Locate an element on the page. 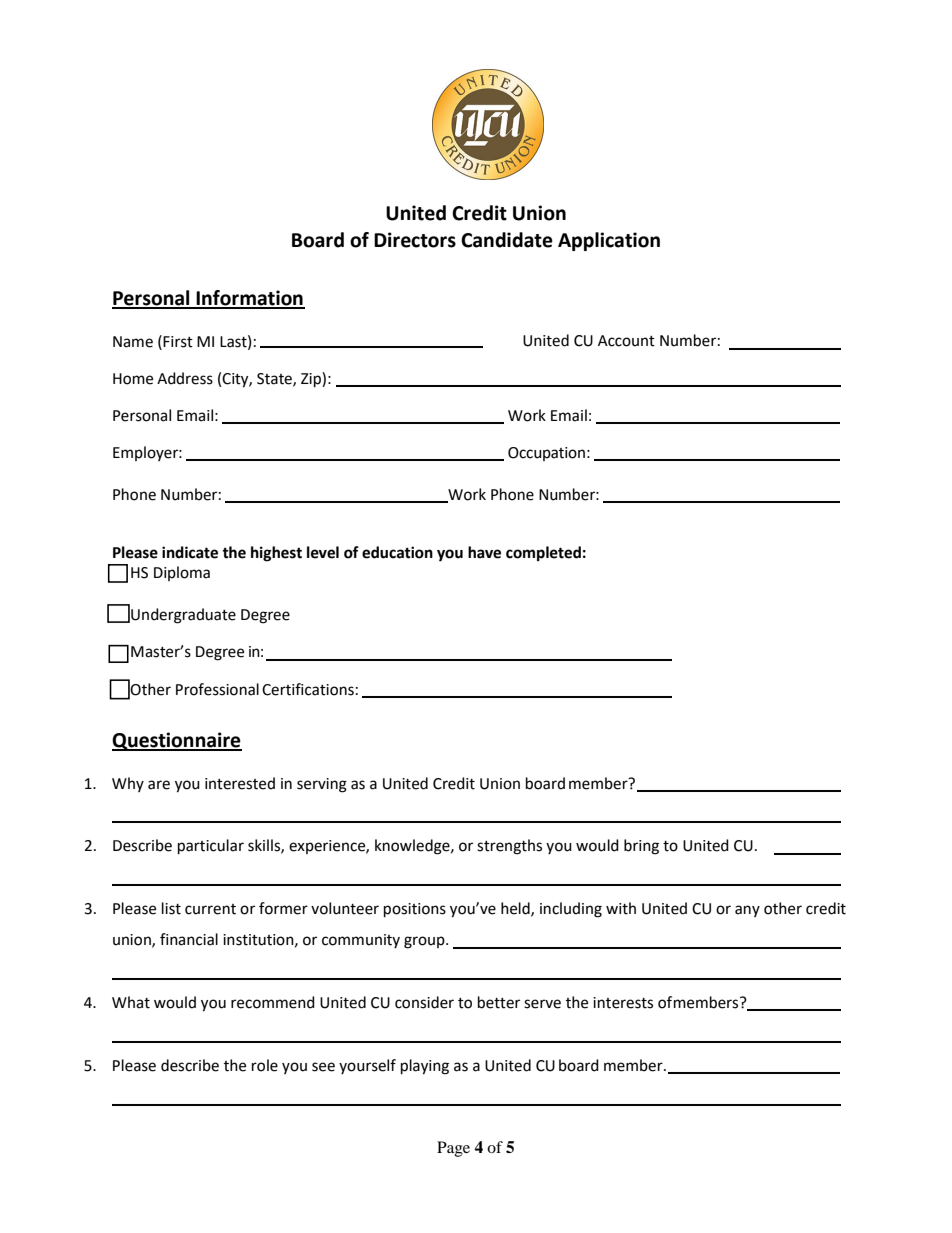  positions is located at coordinates (415, 910).
